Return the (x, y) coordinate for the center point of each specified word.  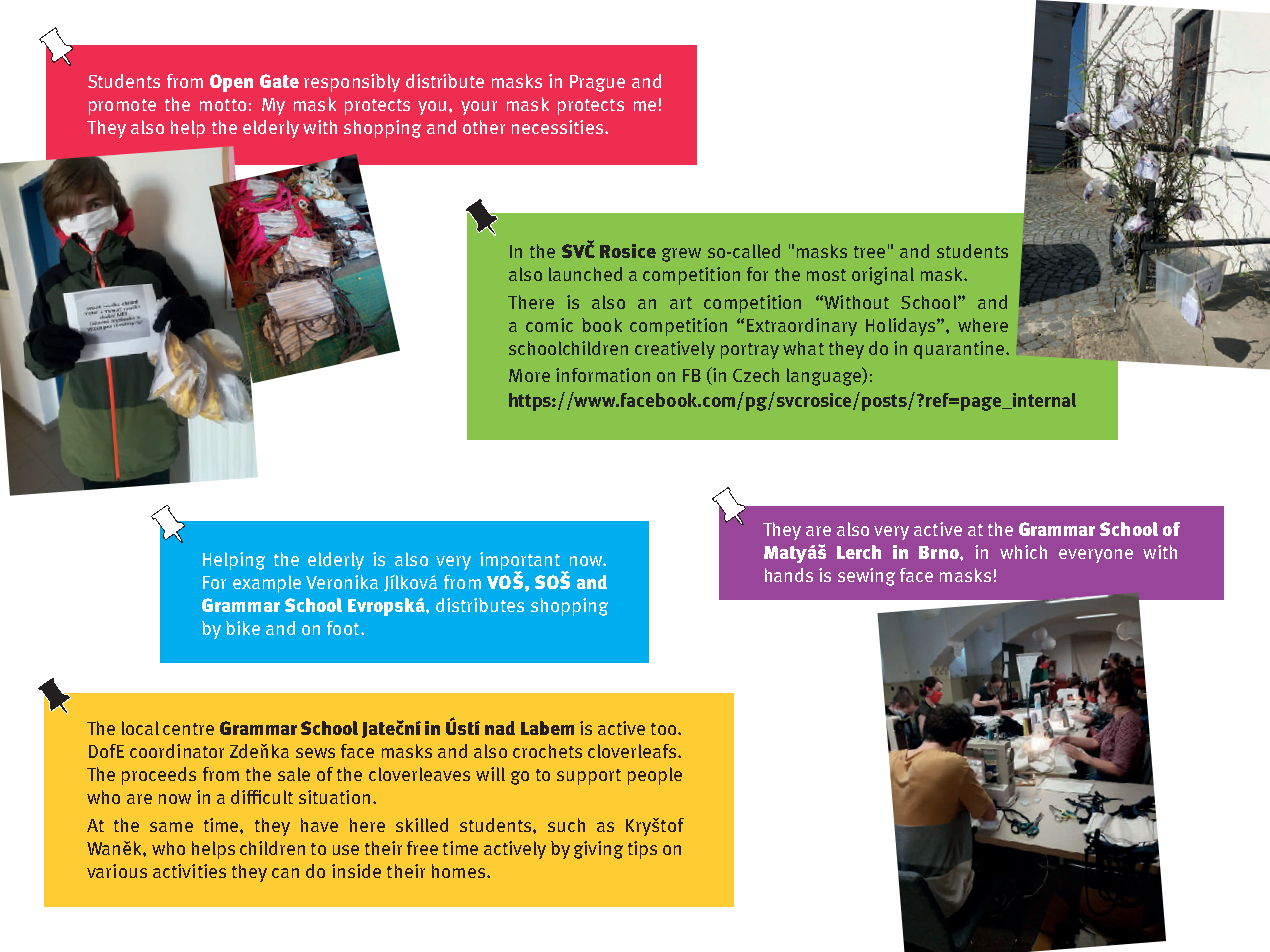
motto (223, 105)
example (267, 584)
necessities (557, 127)
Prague (597, 83)
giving (598, 850)
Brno (940, 552)
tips (642, 850)
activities (189, 871)
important (521, 562)
